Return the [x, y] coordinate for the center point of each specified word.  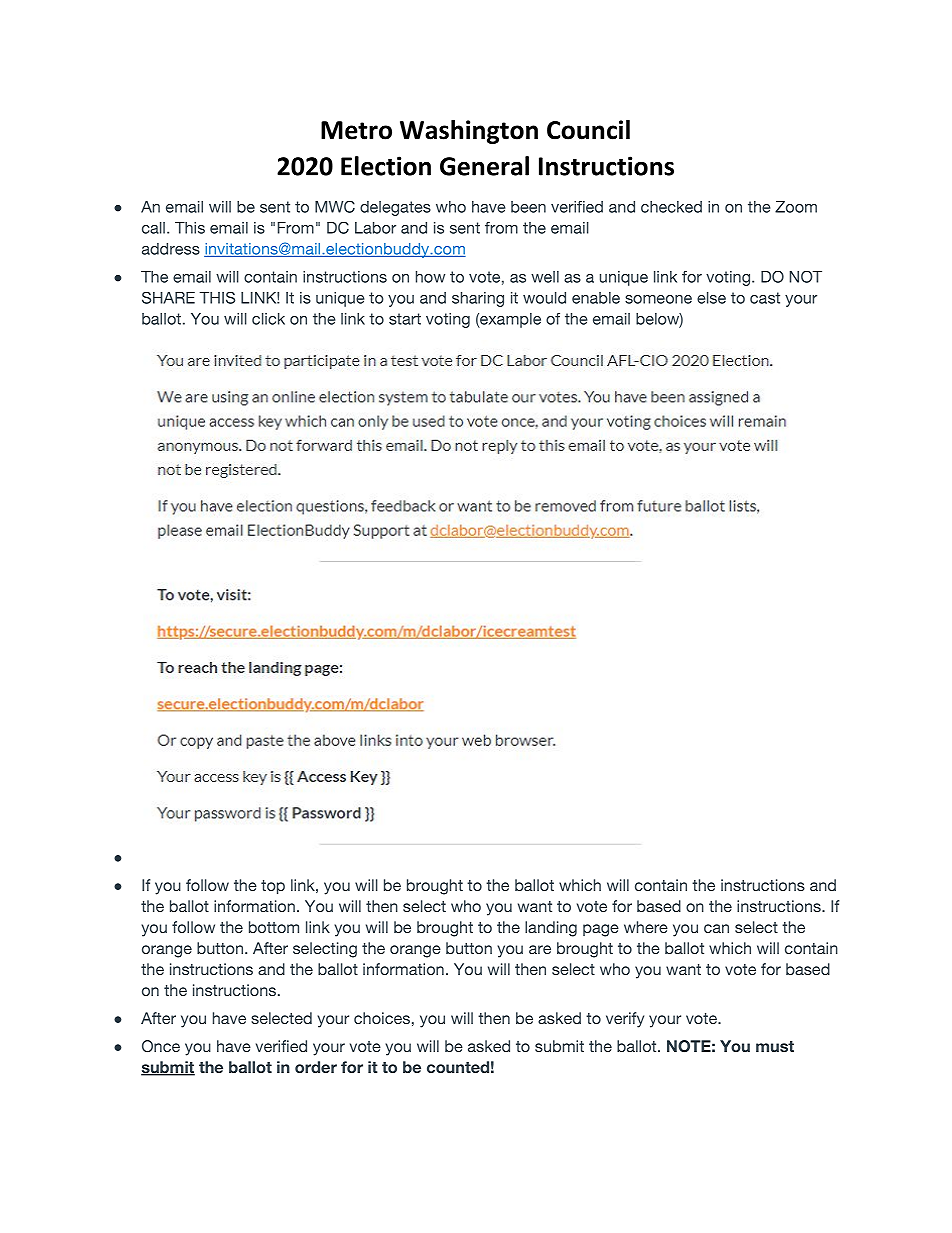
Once [161, 1046]
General [484, 166]
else [711, 298]
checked [671, 207]
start [405, 319]
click [268, 319]
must [775, 1046]
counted [458, 1067]
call [153, 228]
